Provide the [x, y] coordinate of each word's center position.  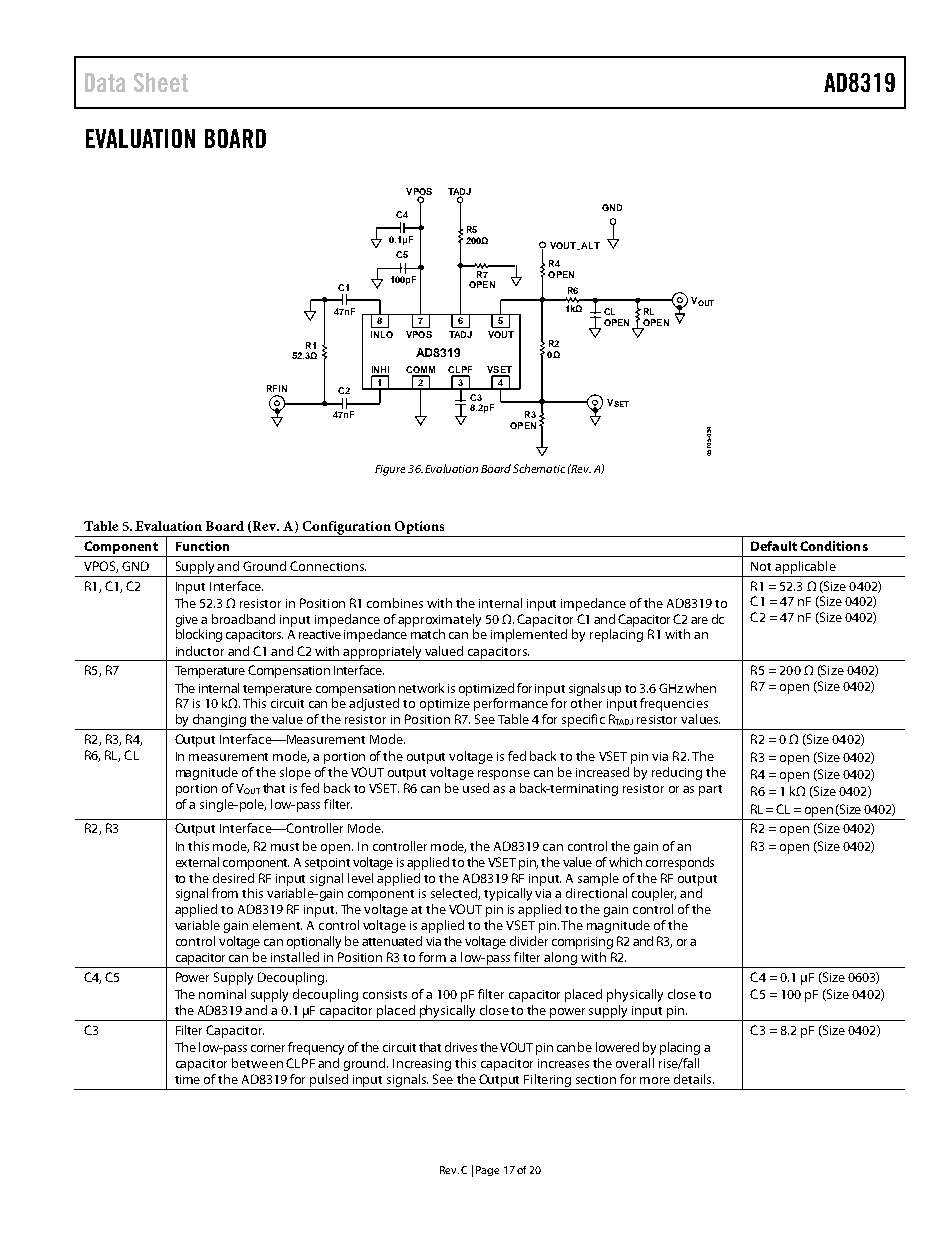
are [699, 620]
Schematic [539, 468]
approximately [439, 620]
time [187, 1079]
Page [487, 1171]
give [187, 621]
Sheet [161, 82]
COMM [420, 371]
